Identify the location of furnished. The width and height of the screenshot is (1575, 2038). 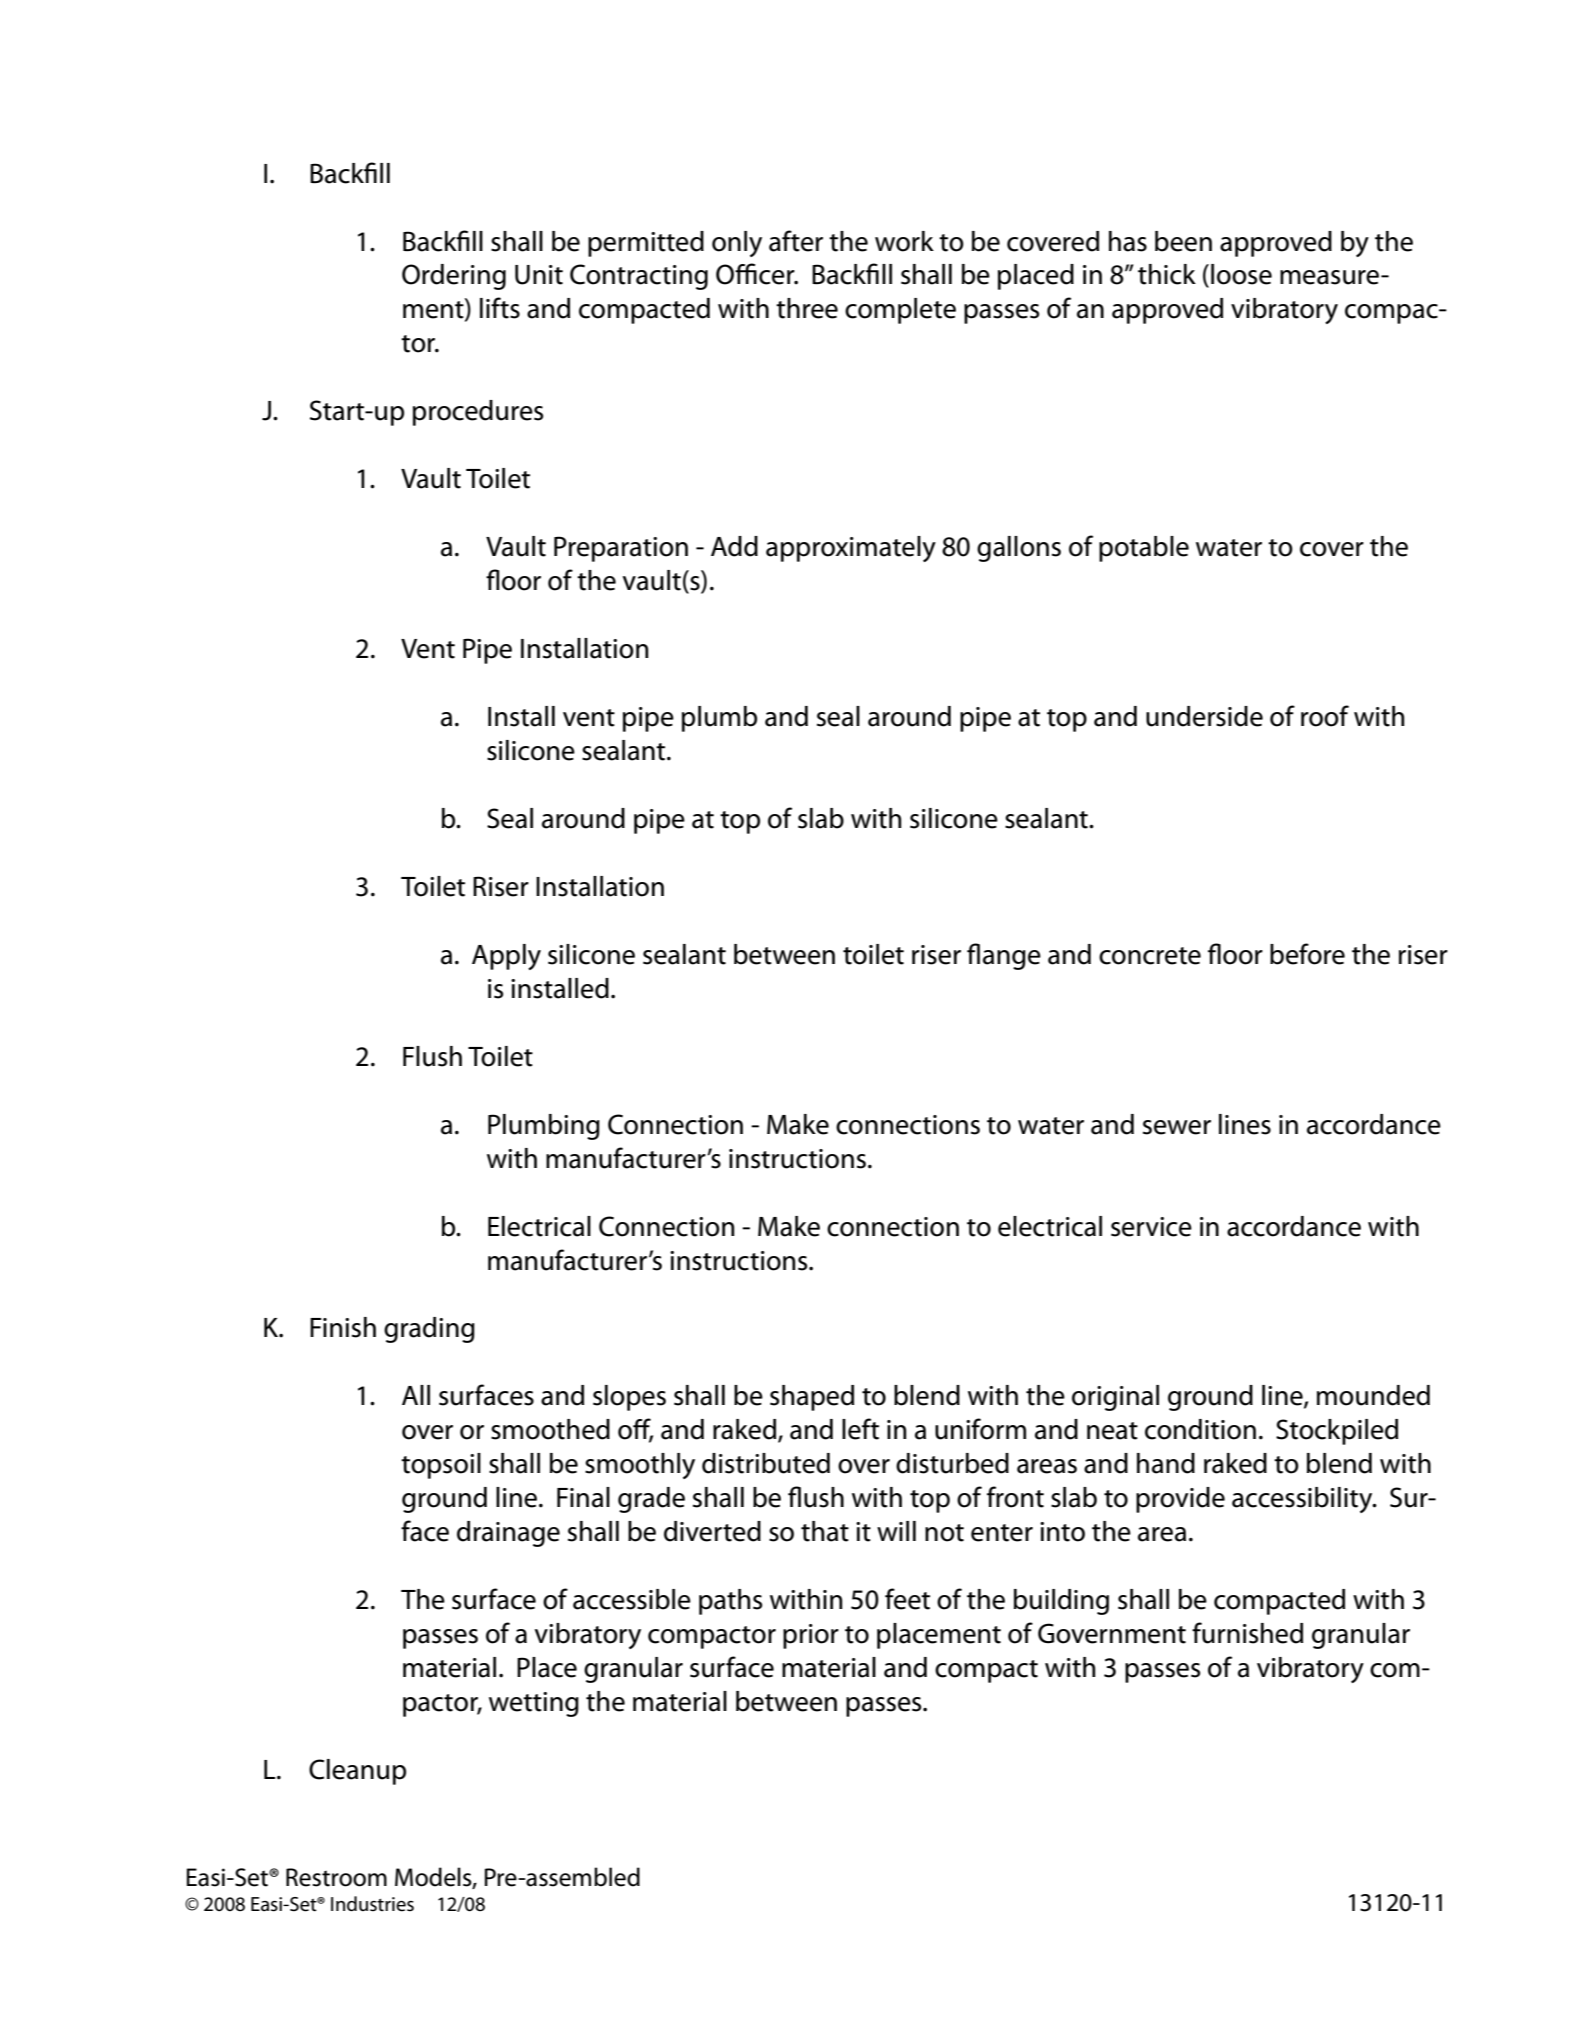
(1247, 1633).
